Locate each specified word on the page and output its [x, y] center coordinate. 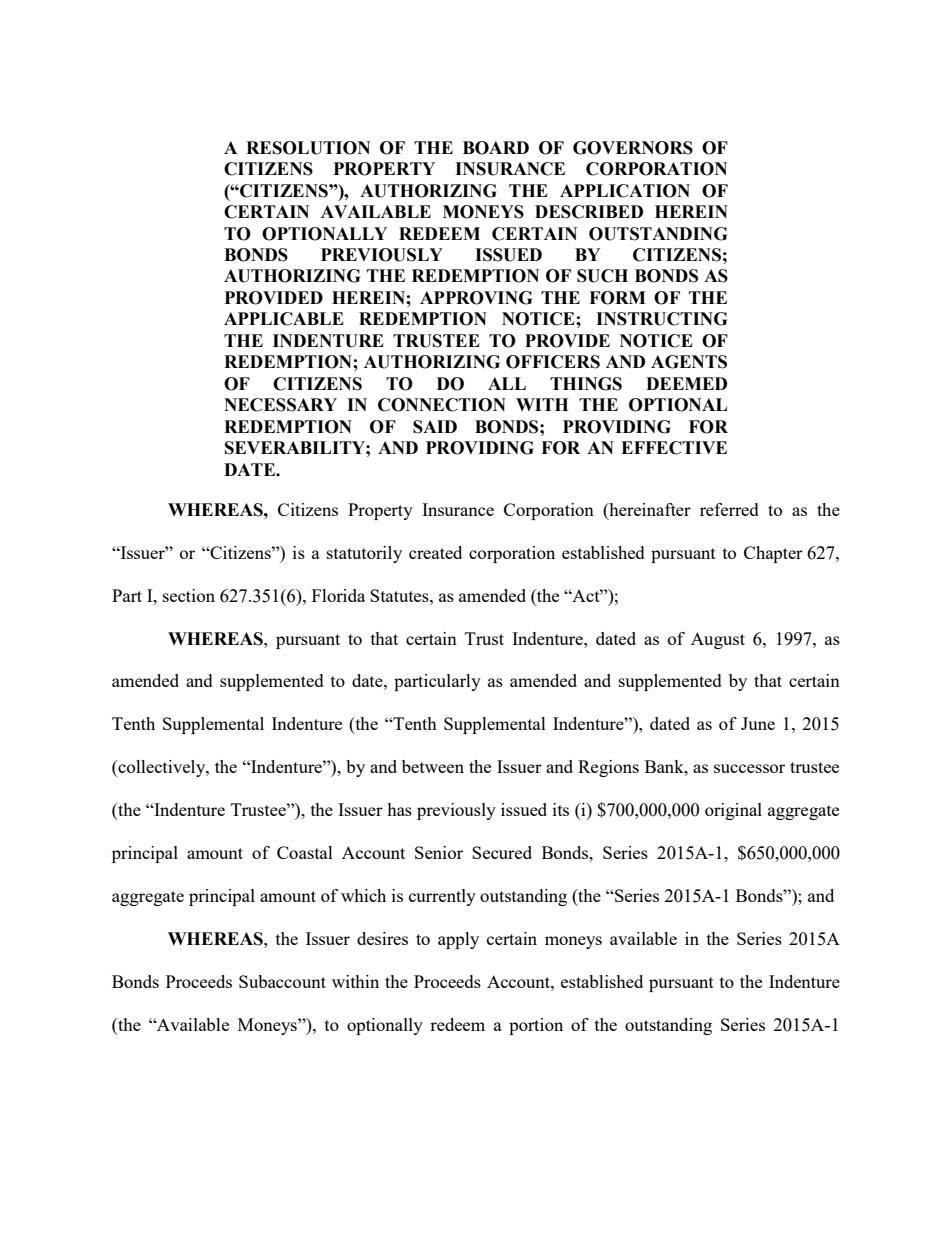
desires [382, 938]
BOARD [496, 148]
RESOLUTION [308, 148]
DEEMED [686, 383]
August [718, 640]
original [733, 811]
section [189, 595]
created [435, 552]
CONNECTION [442, 405]
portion [536, 1026]
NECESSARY [280, 405]
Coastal [305, 852]
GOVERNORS [633, 148]
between [433, 766]
